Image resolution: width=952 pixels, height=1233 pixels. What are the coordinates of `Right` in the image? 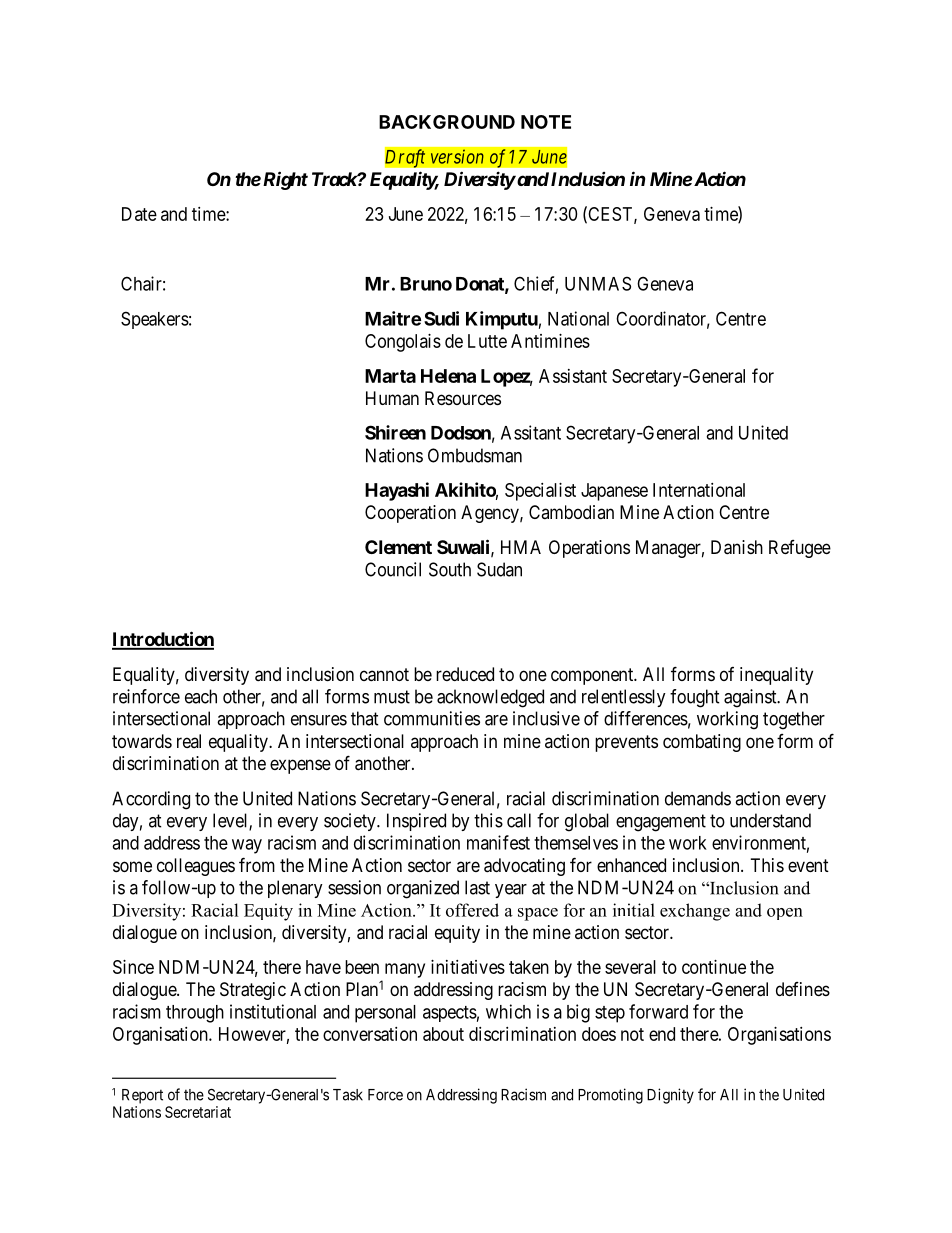 It's located at (284, 180).
